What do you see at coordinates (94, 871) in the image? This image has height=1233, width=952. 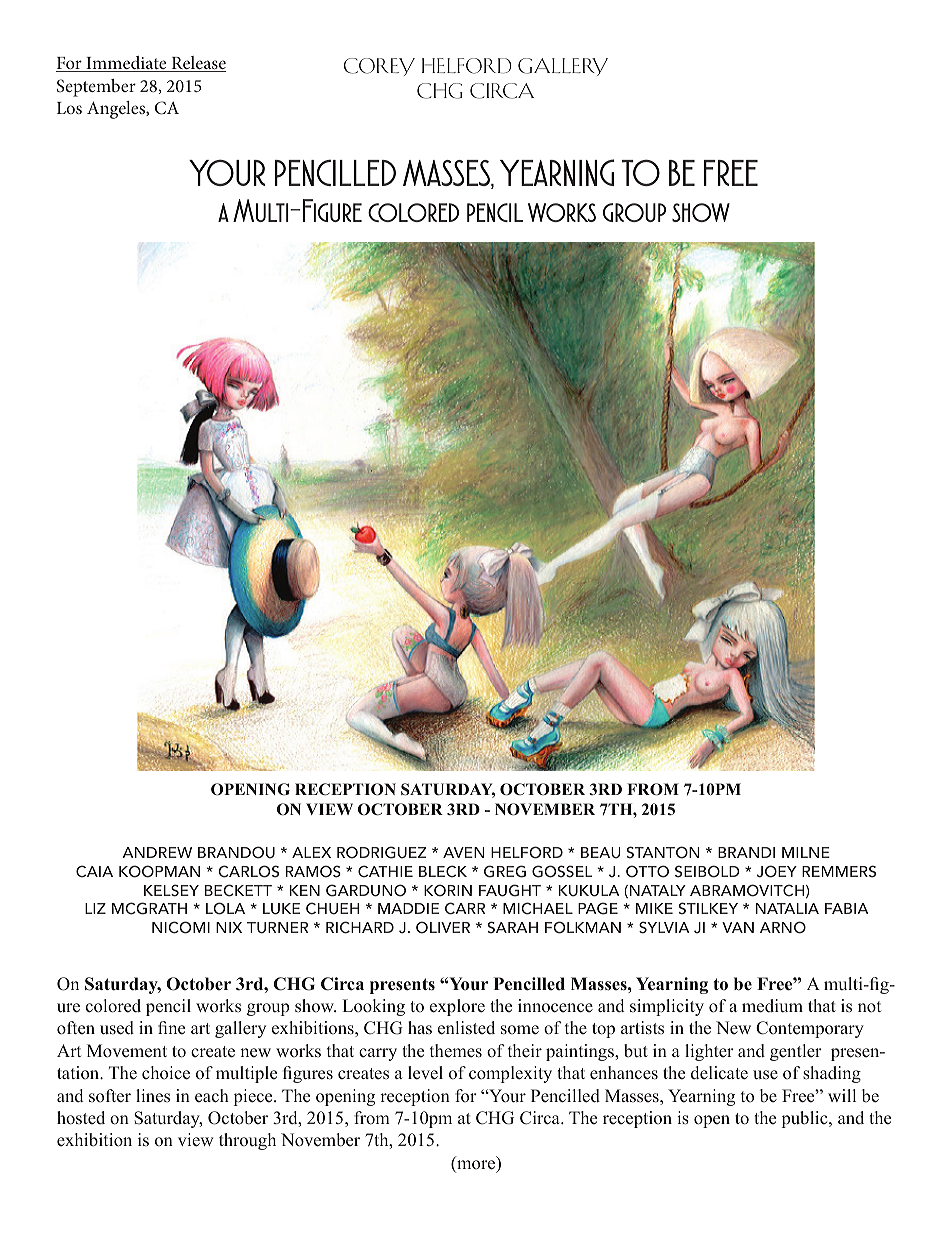 I see `CAIA` at bounding box center [94, 871].
